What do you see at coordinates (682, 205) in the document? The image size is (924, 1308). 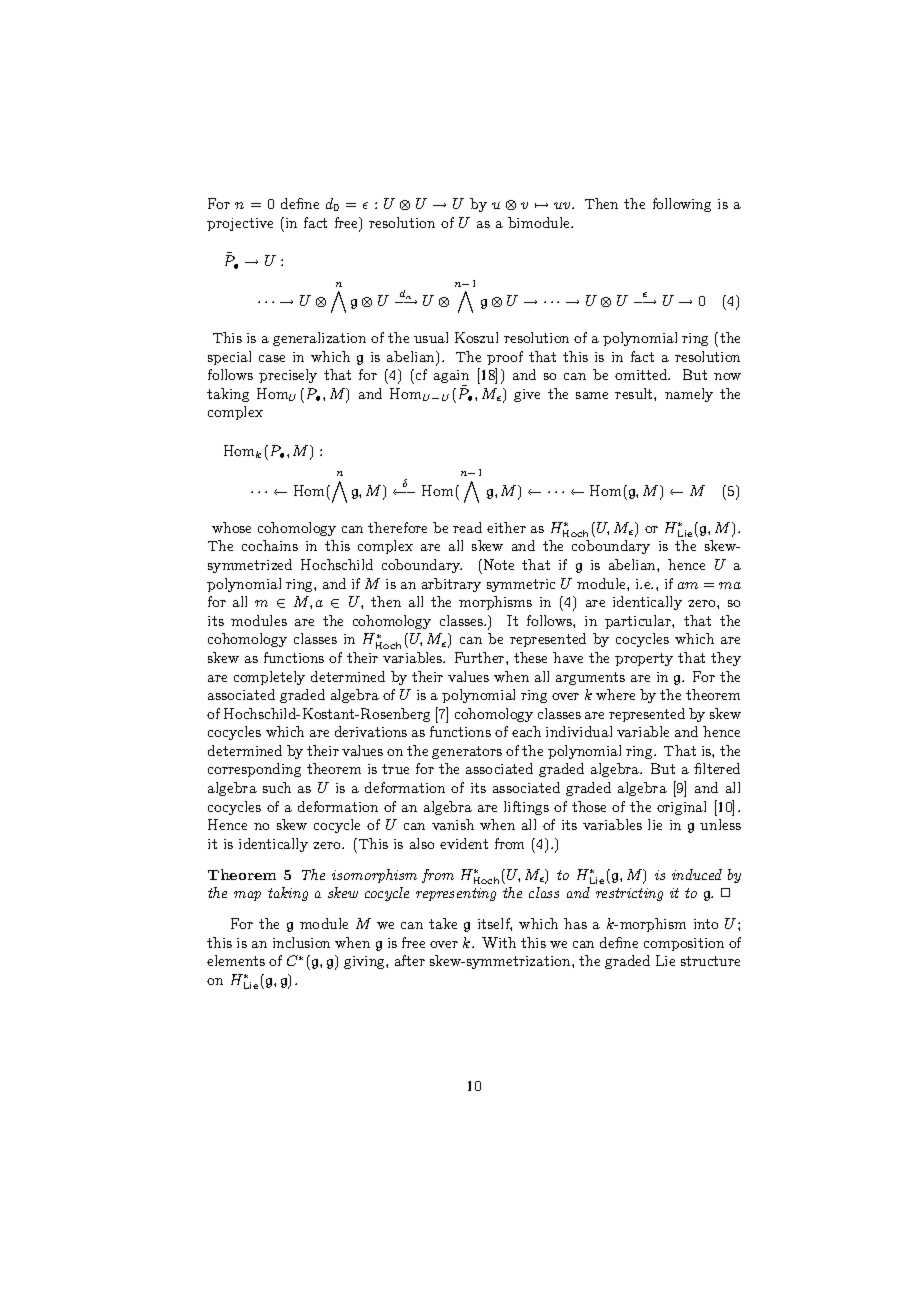 I see `following` at bounding box center [682, 205].
